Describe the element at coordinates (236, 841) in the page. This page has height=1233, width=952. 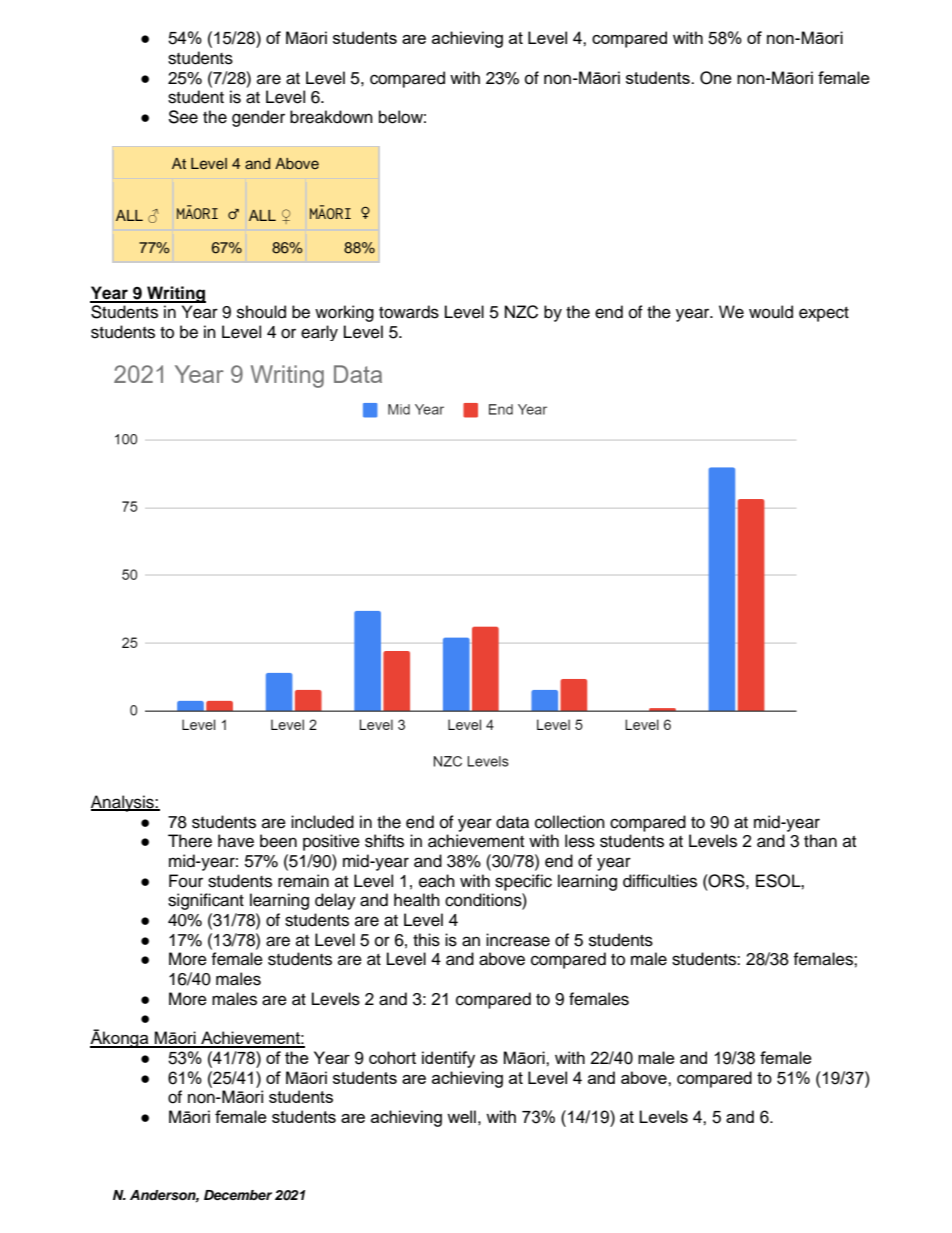
I see `have` at that location.
